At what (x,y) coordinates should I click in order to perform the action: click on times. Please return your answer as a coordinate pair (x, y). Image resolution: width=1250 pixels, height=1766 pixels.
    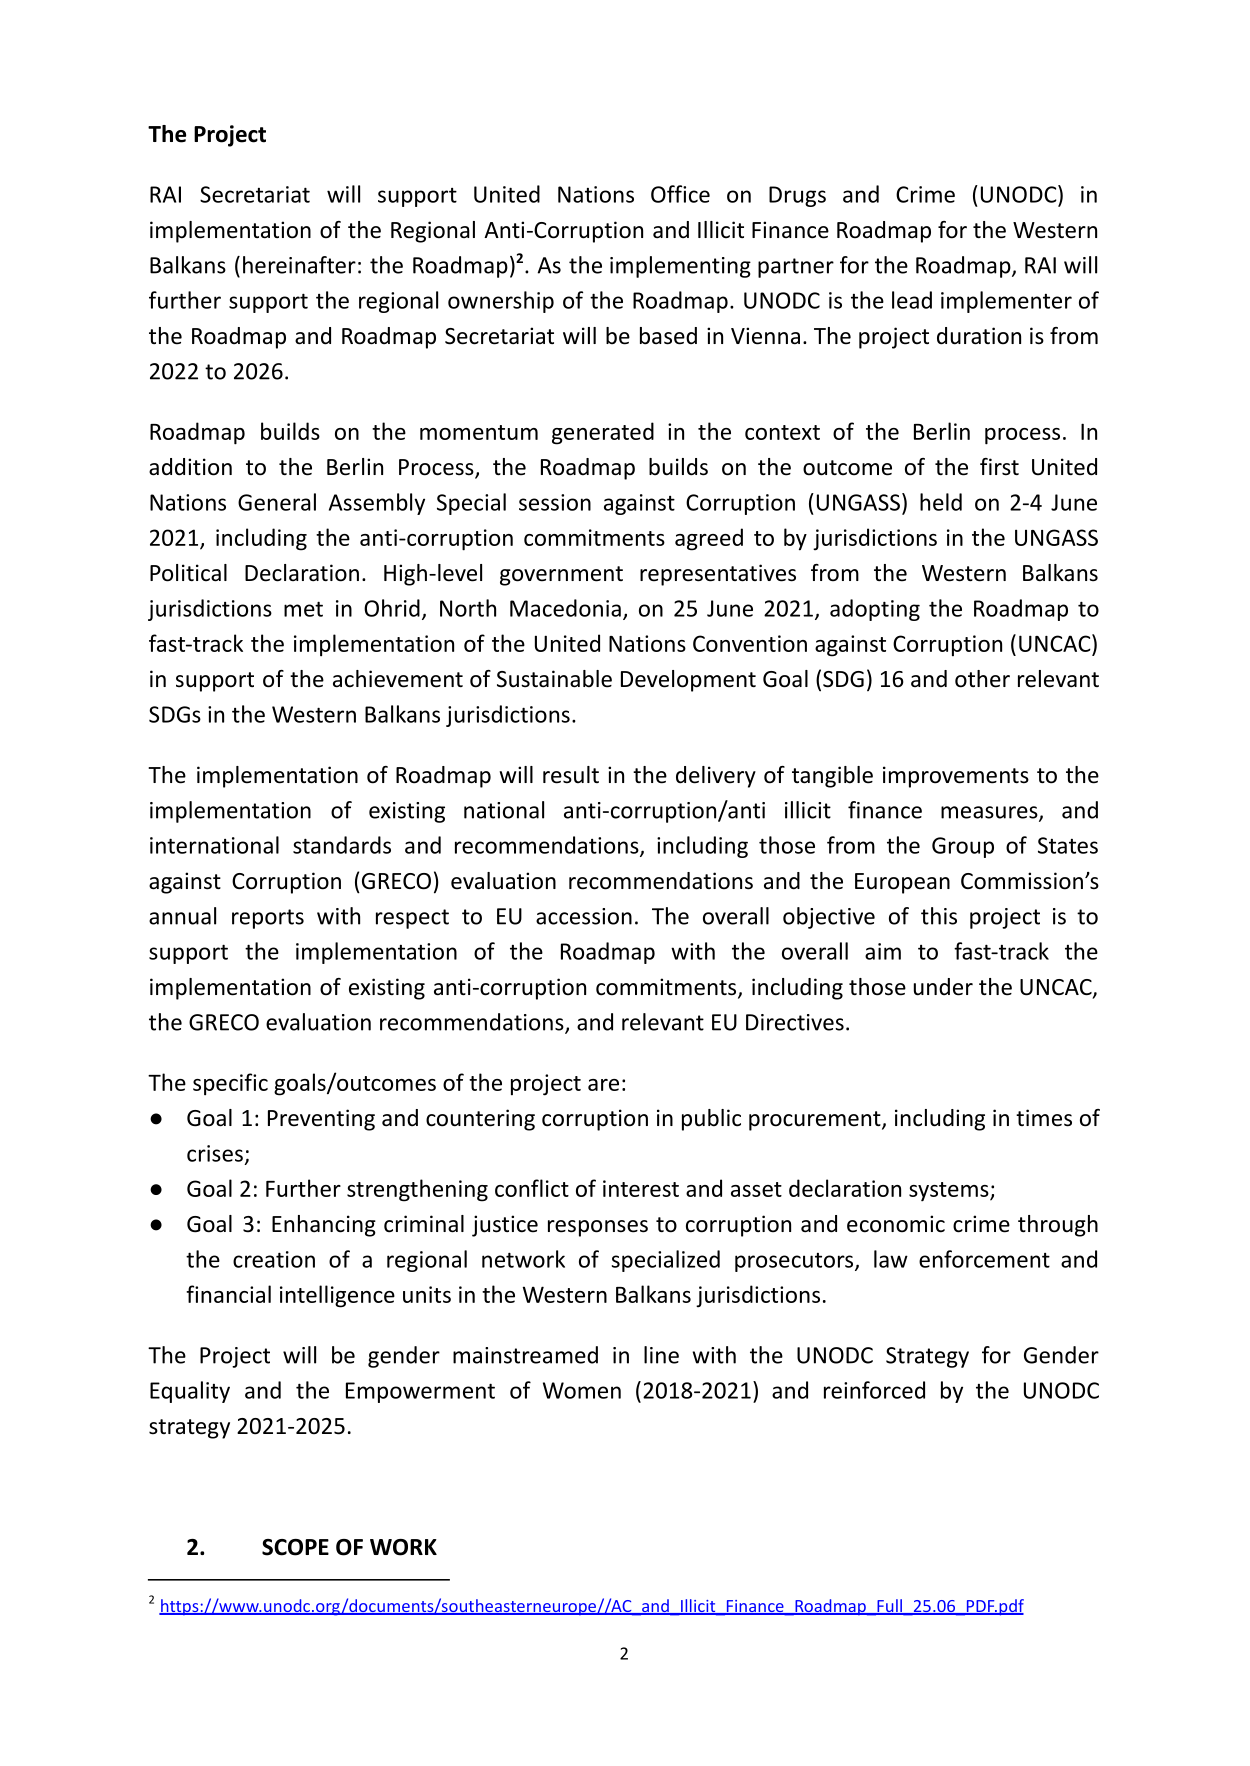
    Looking at the image, I should click on (1044, 1118).
